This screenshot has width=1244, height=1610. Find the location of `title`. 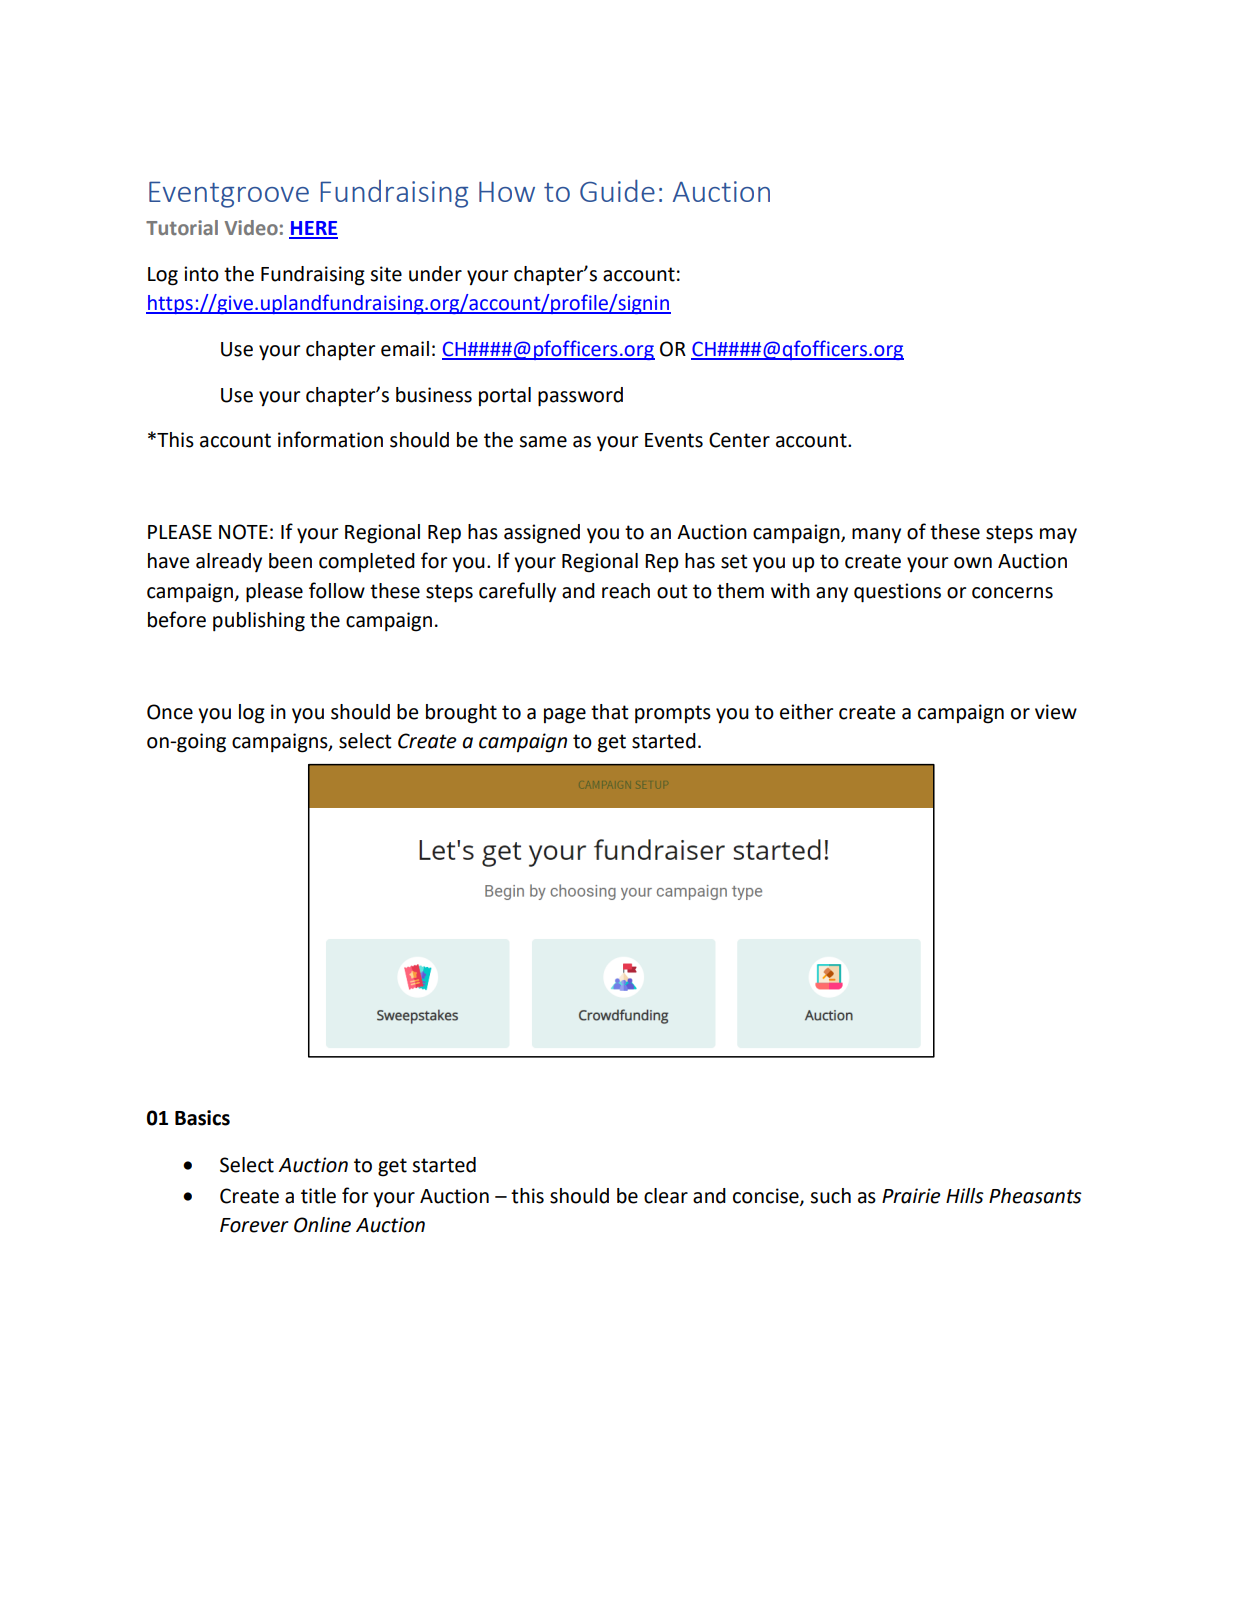

title is located at coordinates (318, 1196).
